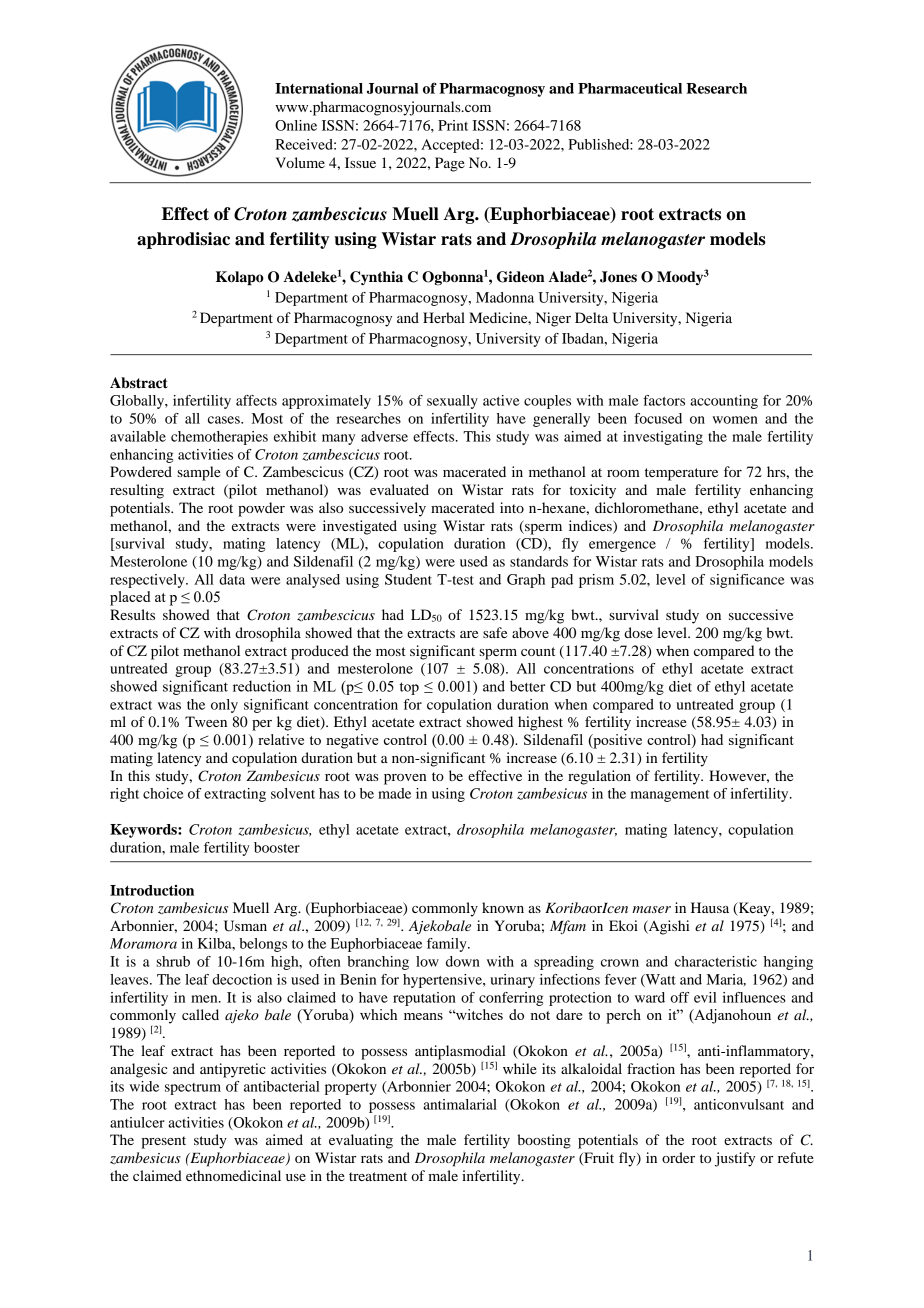  What do you see at coordinates (681, 474) in the page?
I see `temperature` at bounding box center [681, 474].
